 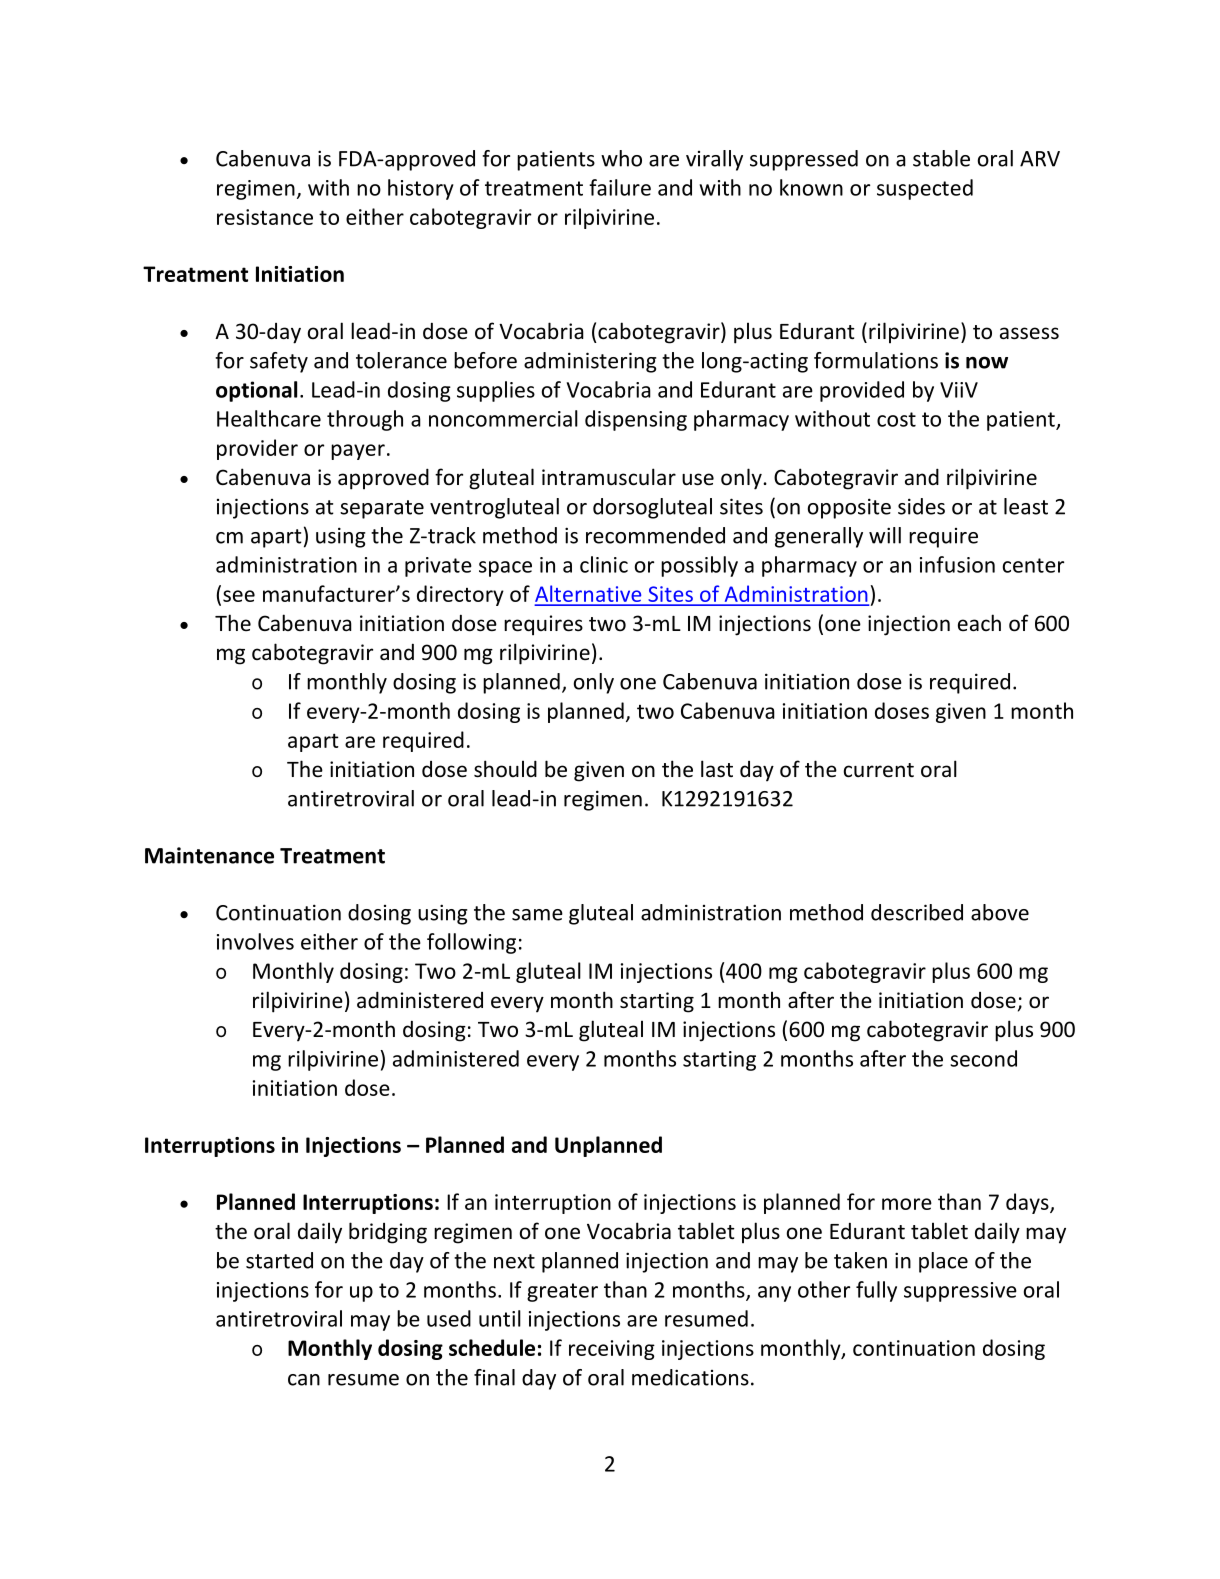 What do you see at coordinates (265, 217) in the document?
I see `resistance` at bounding box center [265, 217].
